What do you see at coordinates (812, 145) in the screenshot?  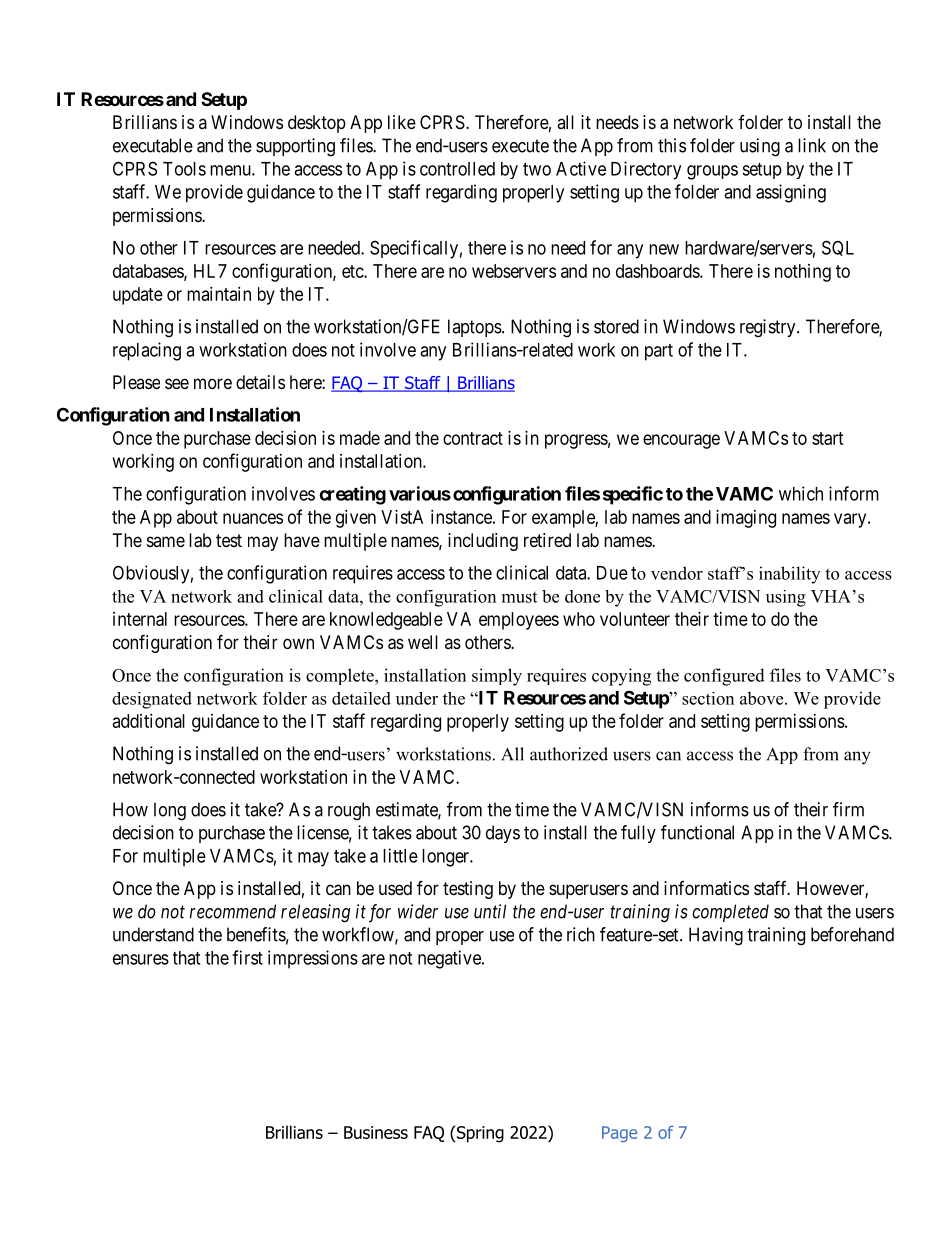 I see `link` at bounding box center [812, 145].
